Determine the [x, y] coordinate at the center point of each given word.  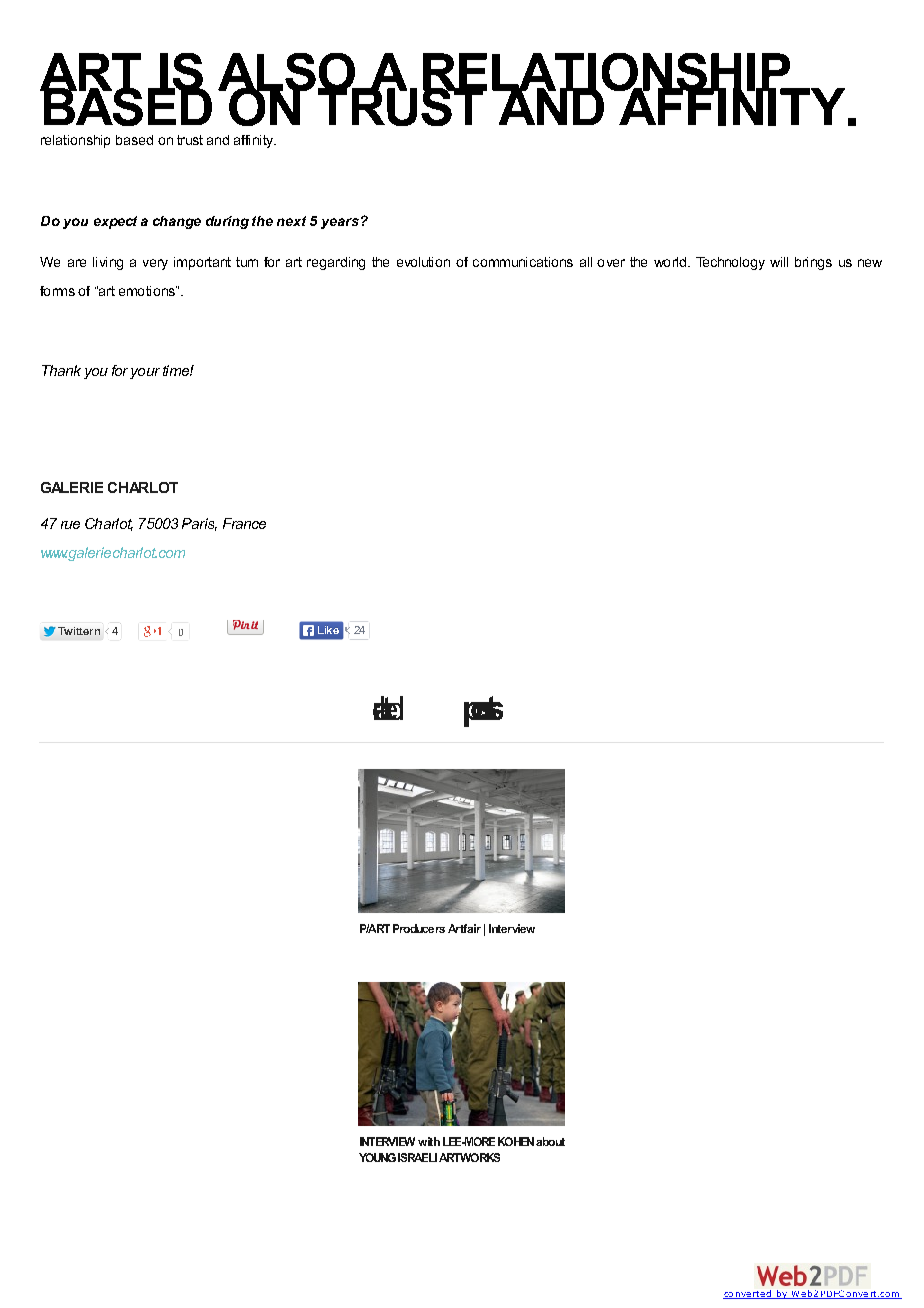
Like [328, 630]
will [779, 262]
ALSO [287, 73]
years [340, 223]
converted [748, 1294]
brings [813, 263]
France [244, 523]
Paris [199, 524]
